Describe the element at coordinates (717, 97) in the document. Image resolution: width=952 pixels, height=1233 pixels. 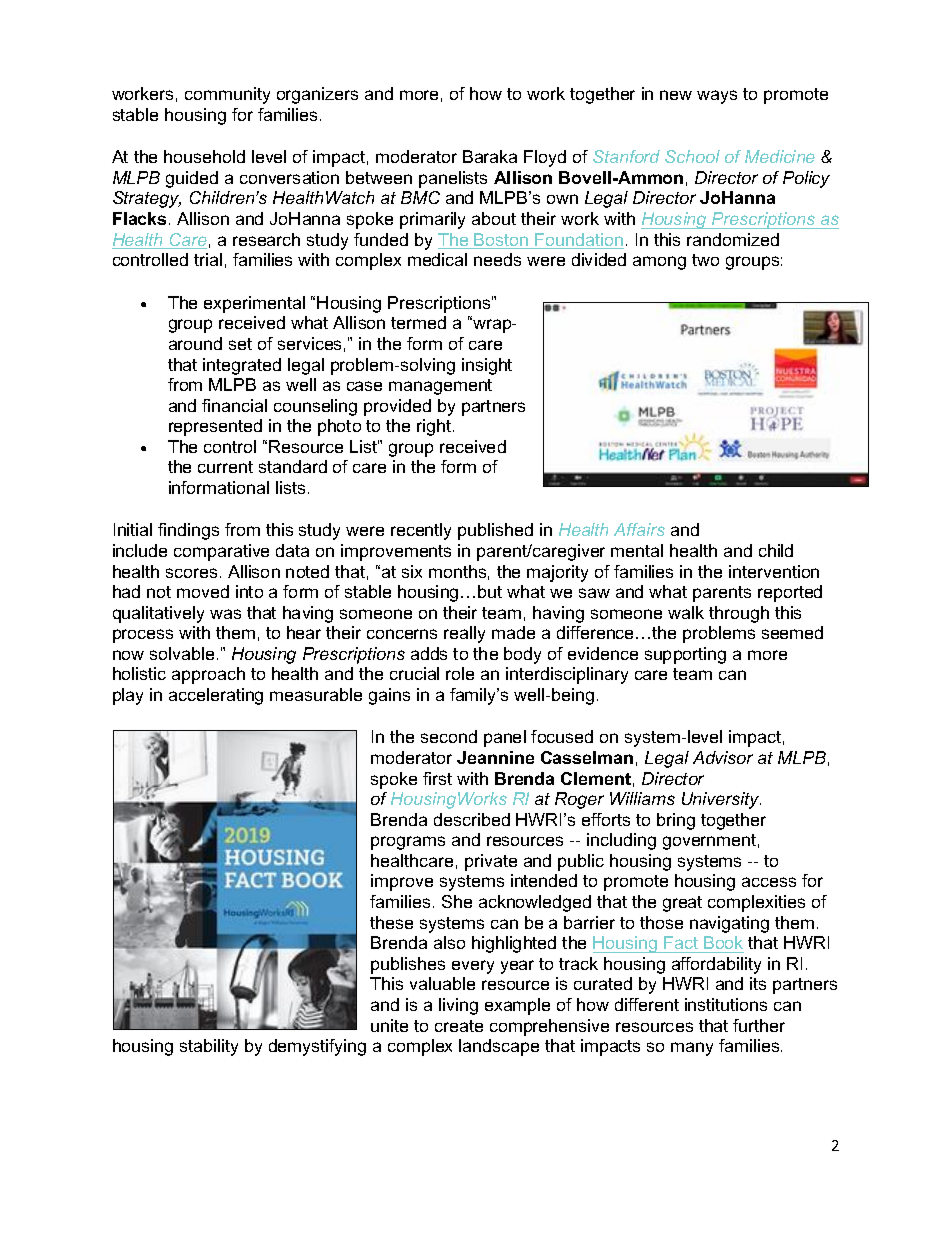
I see `ways` at that location.
